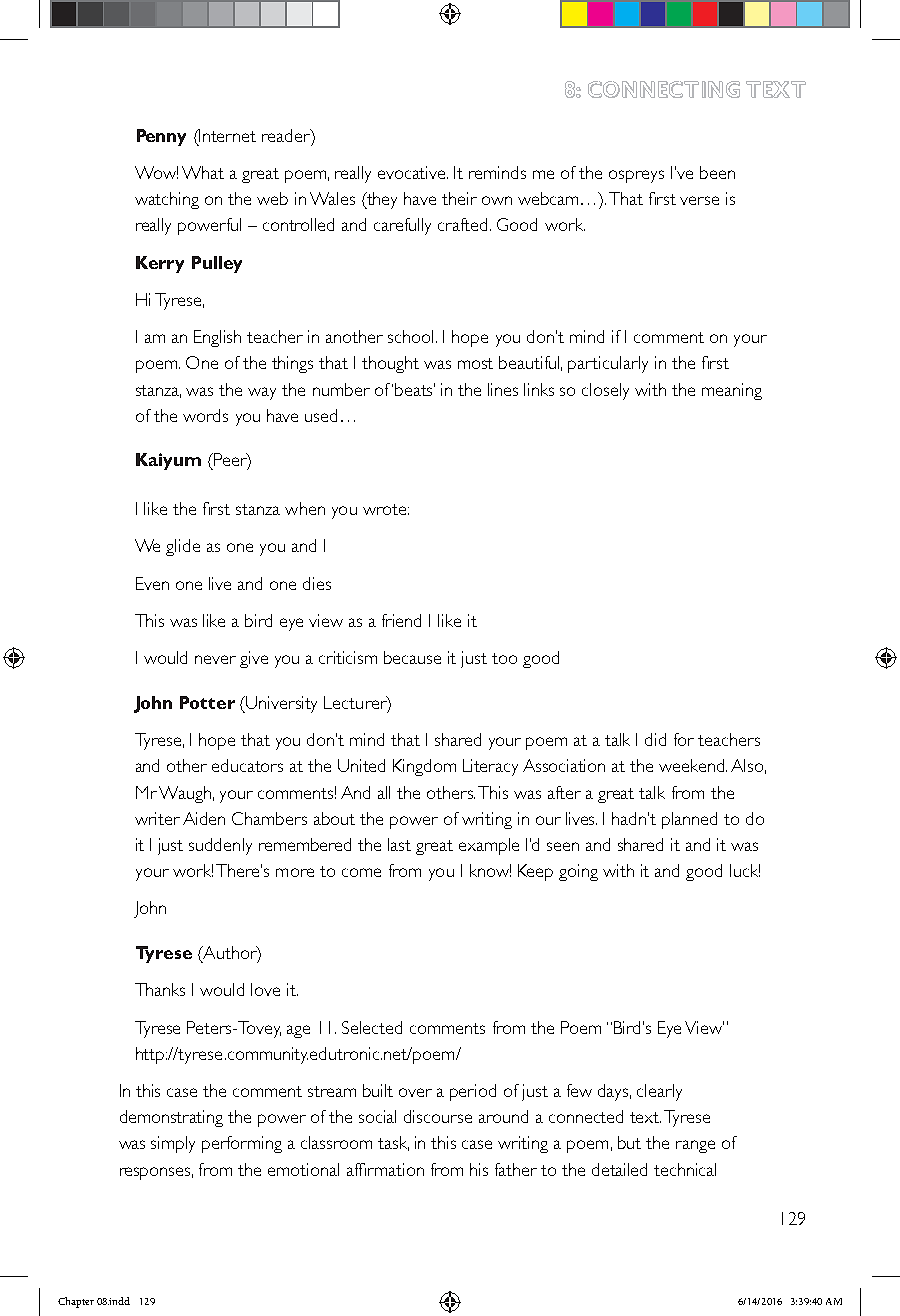 The width and height of the page is (900, 1316). Describe the element at coordinates (655, 739) in the page. I see `did` at that location.
